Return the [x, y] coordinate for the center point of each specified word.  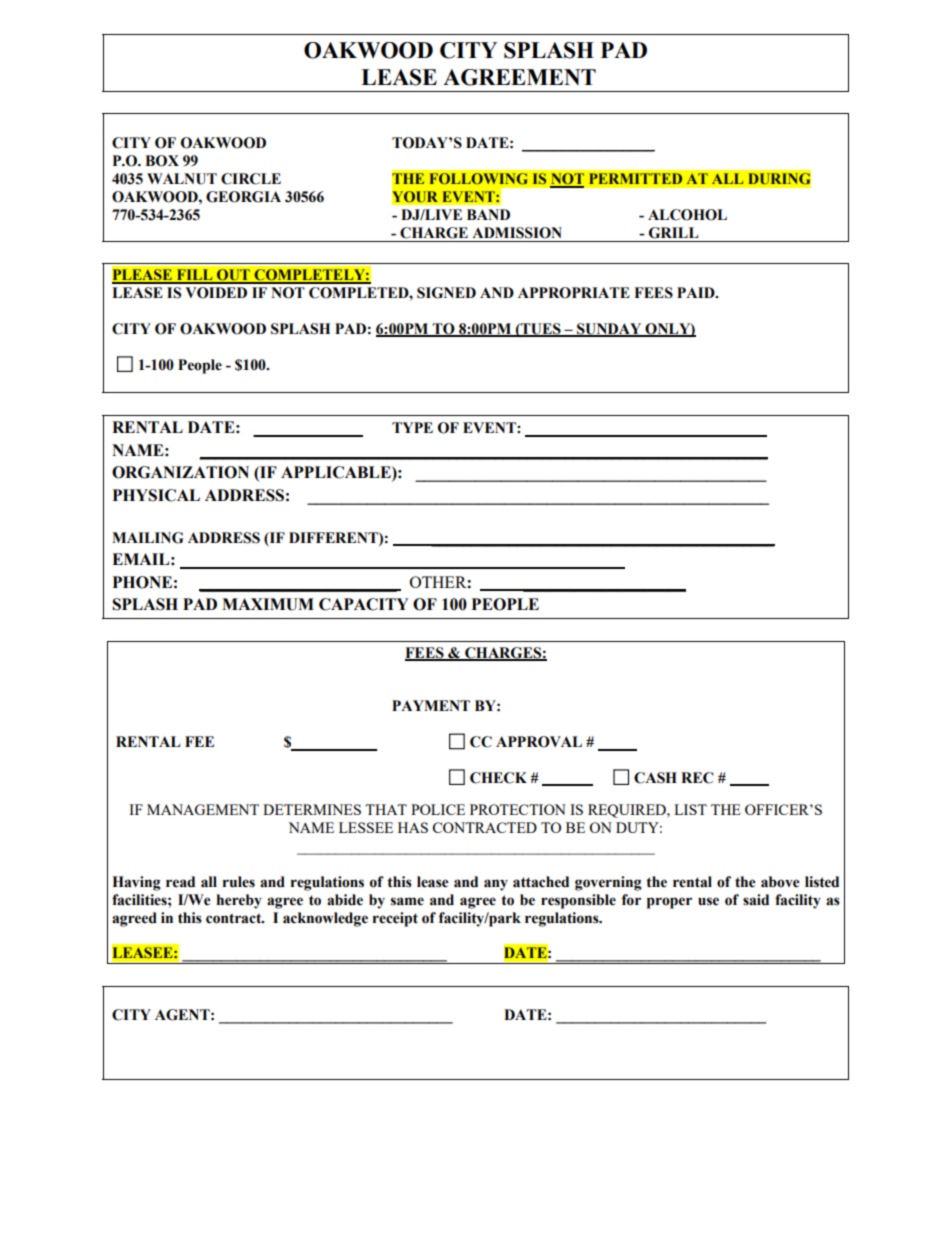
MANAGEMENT [203, 809]
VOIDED [216, 293]
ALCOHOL [687, 215]
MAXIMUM [268, 604]
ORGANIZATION [180, 472]
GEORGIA [243, 197]
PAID [697, 292]
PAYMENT [431, 705]
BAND [488, 214]
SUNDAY [609, 330]
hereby [239, 901]
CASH [655, 778]
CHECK [498, 778]
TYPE [412, 427]
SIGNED [446, 293]
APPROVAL [539, 742]
